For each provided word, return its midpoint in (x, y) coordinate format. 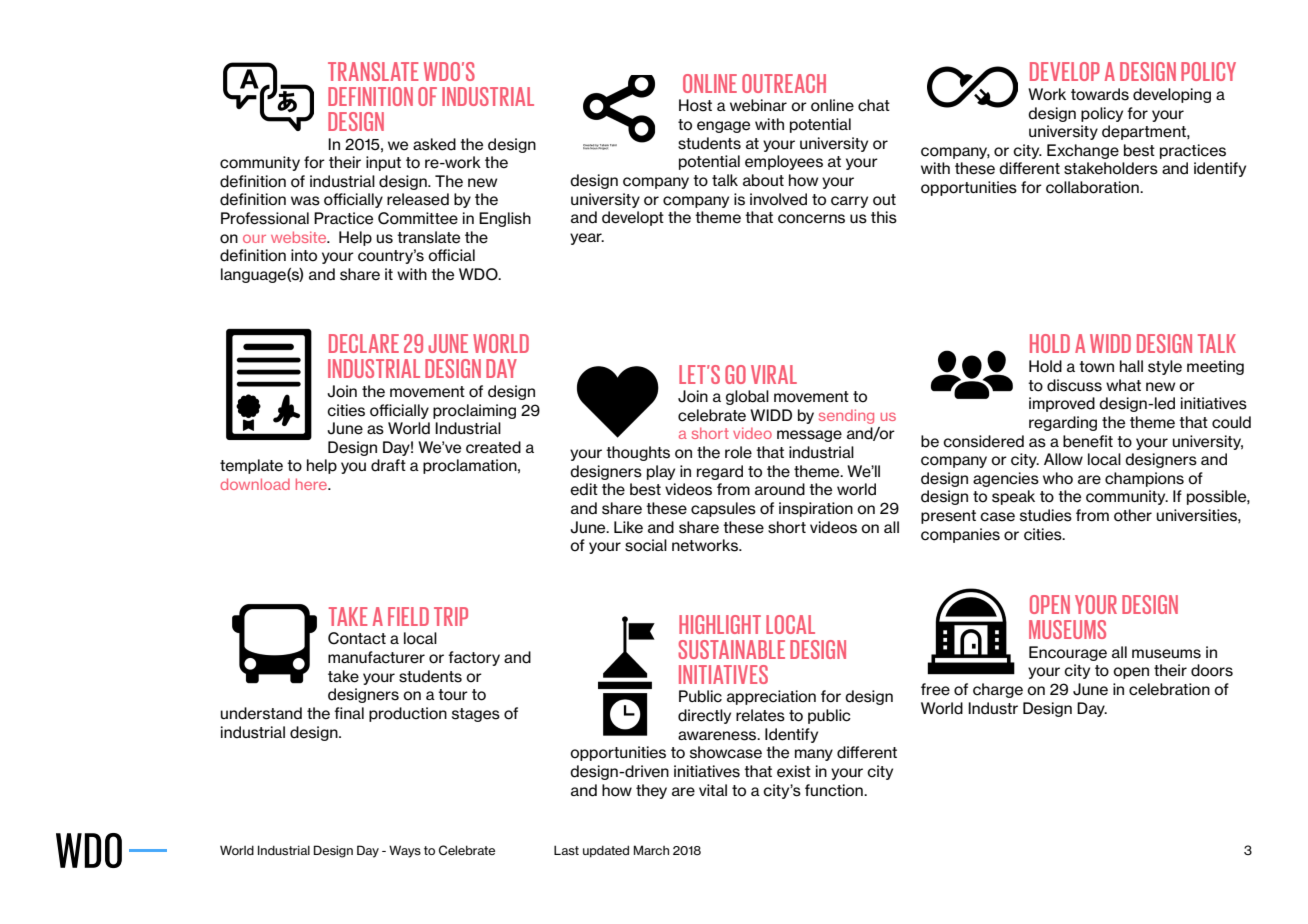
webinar (758, 105)
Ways (405, 851)
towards (1100, 94)
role (738, 452)
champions (1144, 479)
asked (434, 144)
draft (388, 465)
